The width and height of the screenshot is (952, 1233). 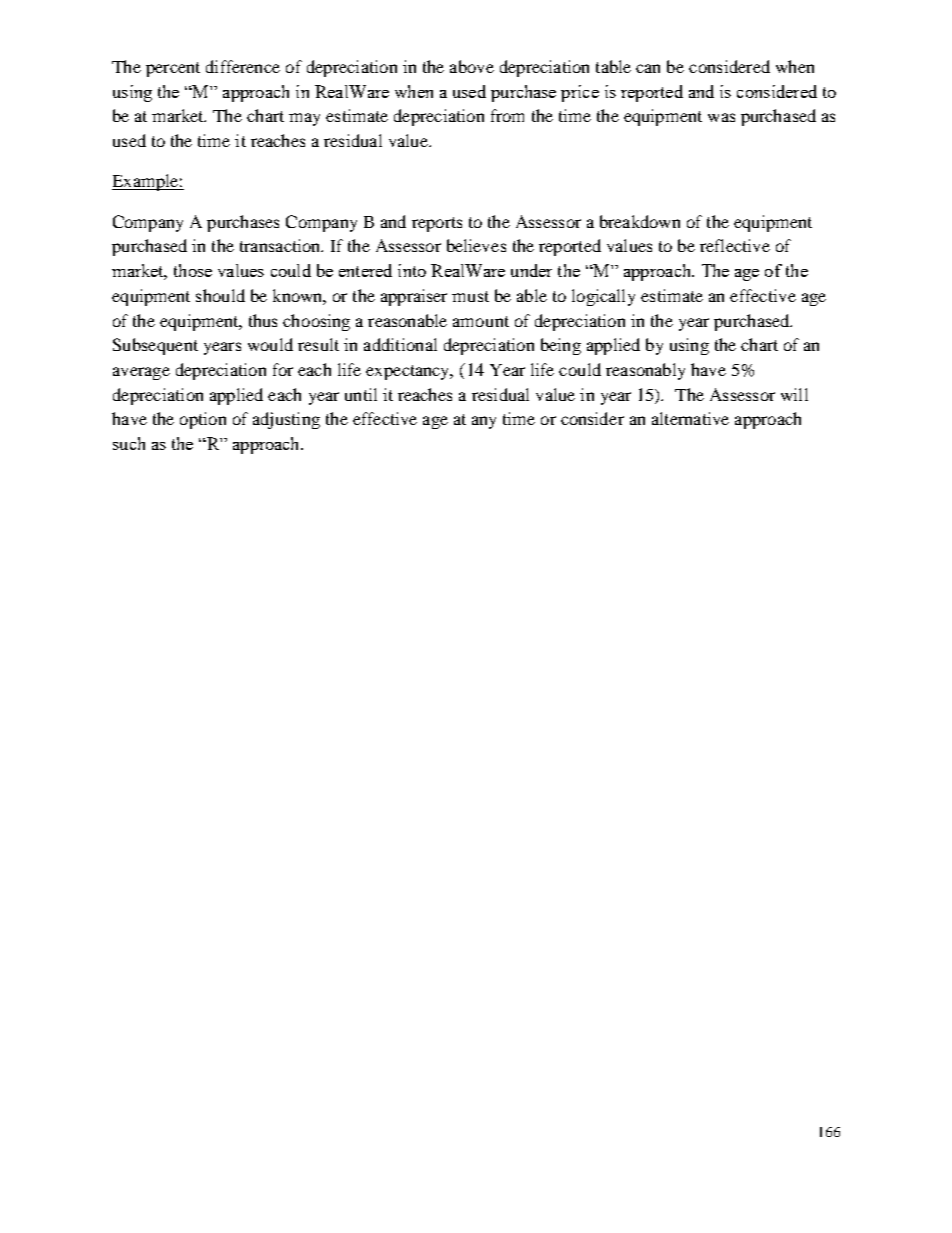 I want to click on can, so click(x=648, y=68).
